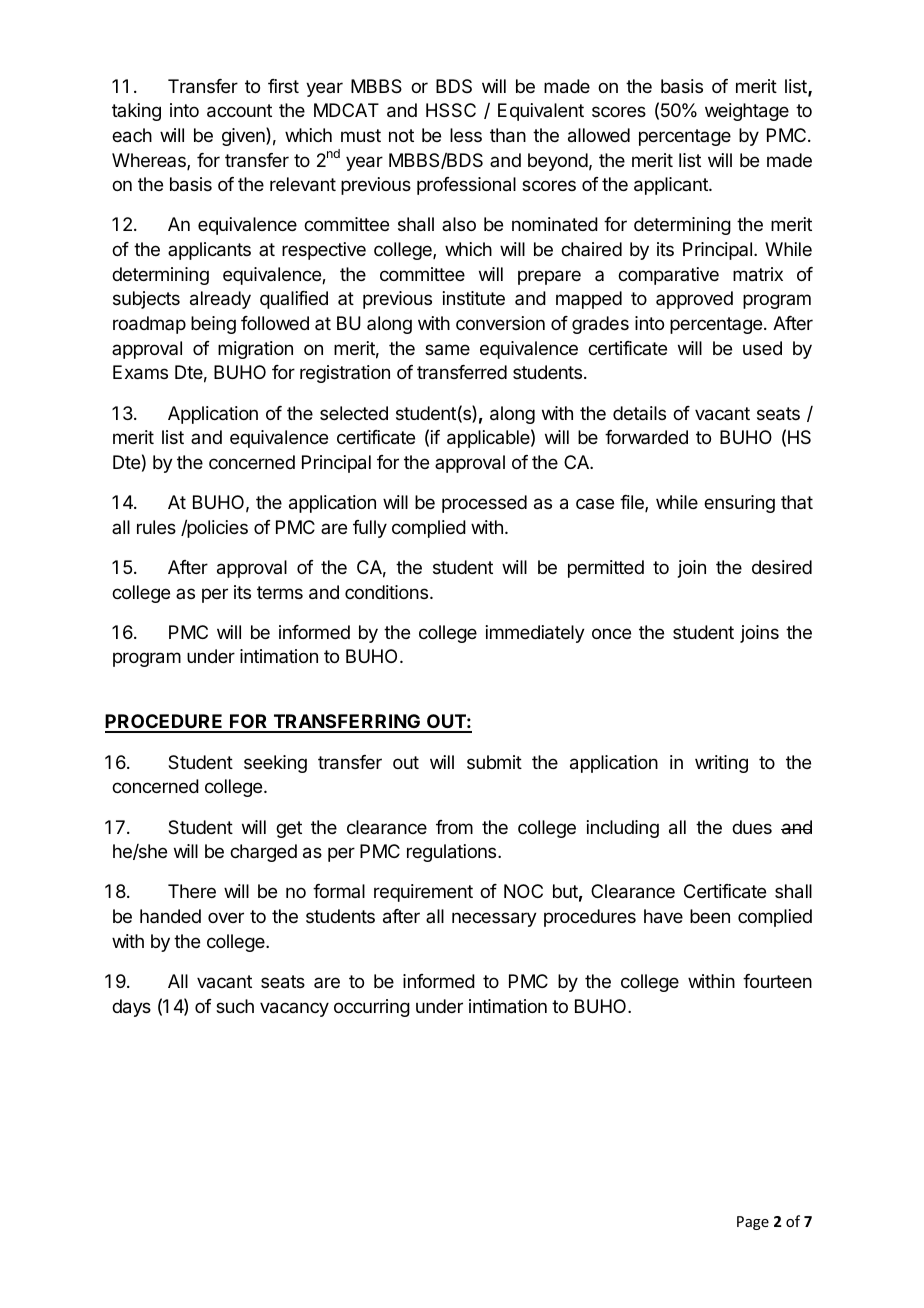  Describe the element at coordinates (782, 567) in the screenshot. I see `desired` at that location.
